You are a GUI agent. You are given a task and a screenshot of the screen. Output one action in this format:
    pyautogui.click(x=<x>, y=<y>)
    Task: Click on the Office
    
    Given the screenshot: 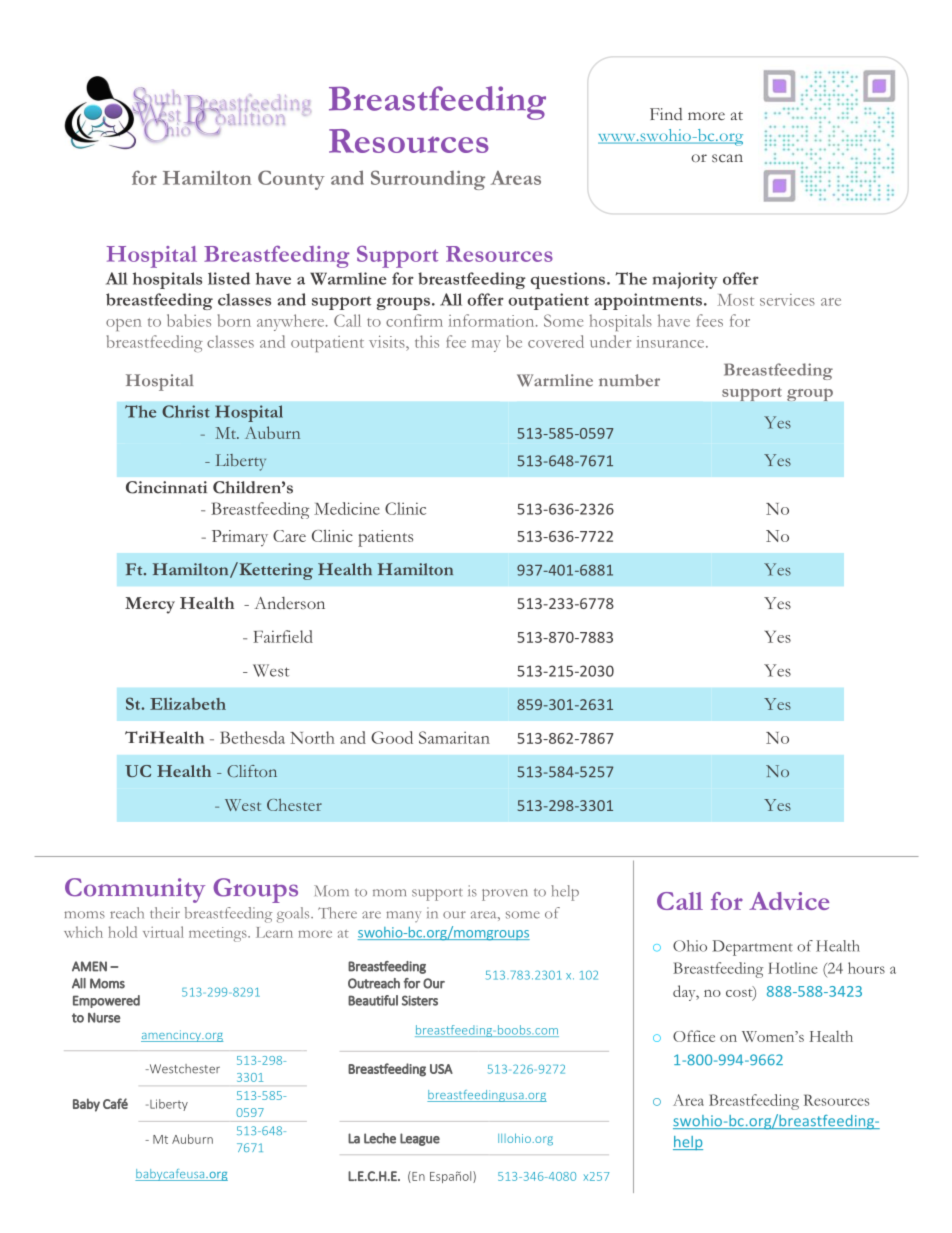 What is the action you would take?
    pyautogui.click(x=694, y=1036)
